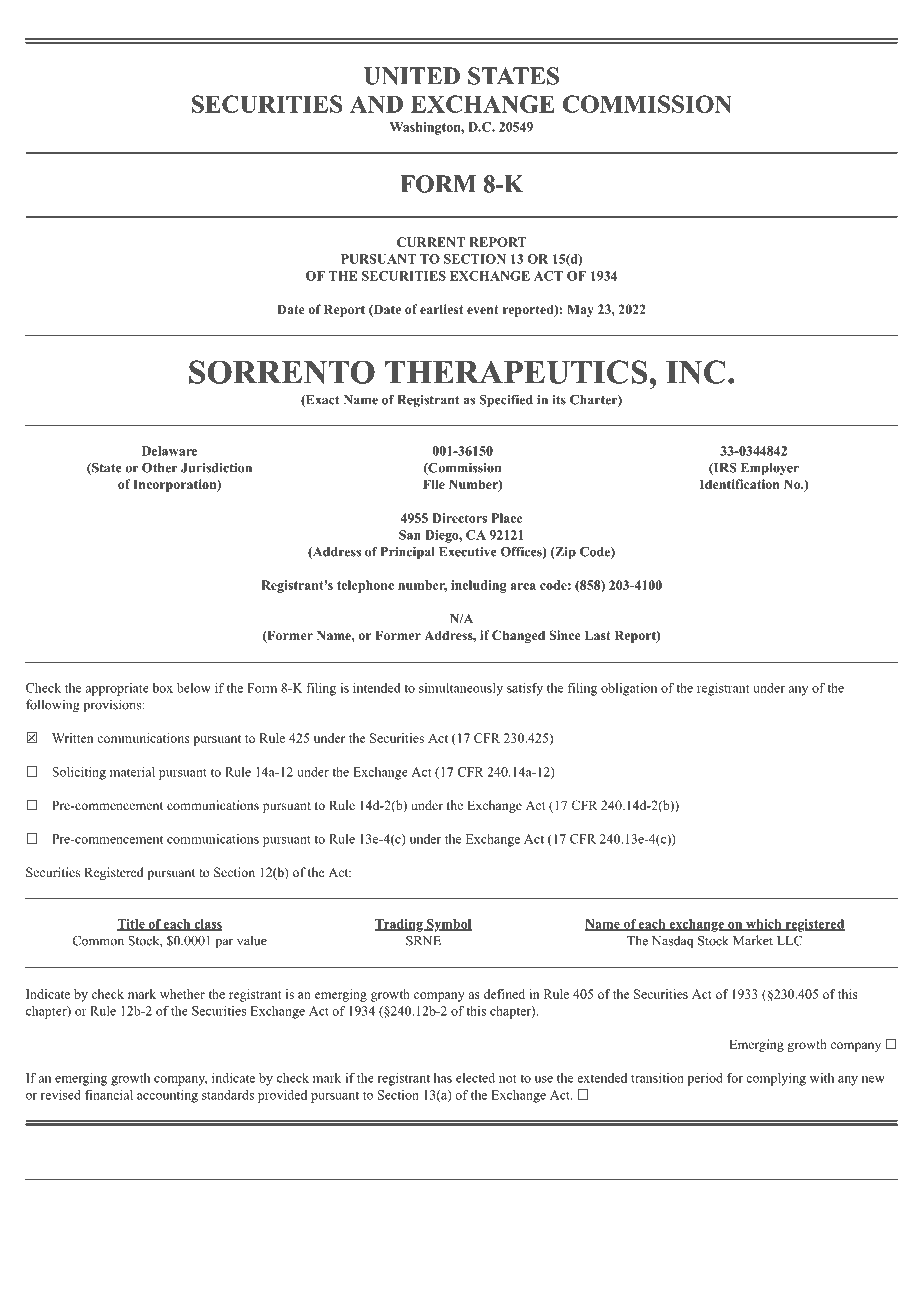 Image resolution: width=924 pixels, height=1308 pixels. Describe the element at coordinates (132, 772) in the screenshot. I see `material` at that location.
